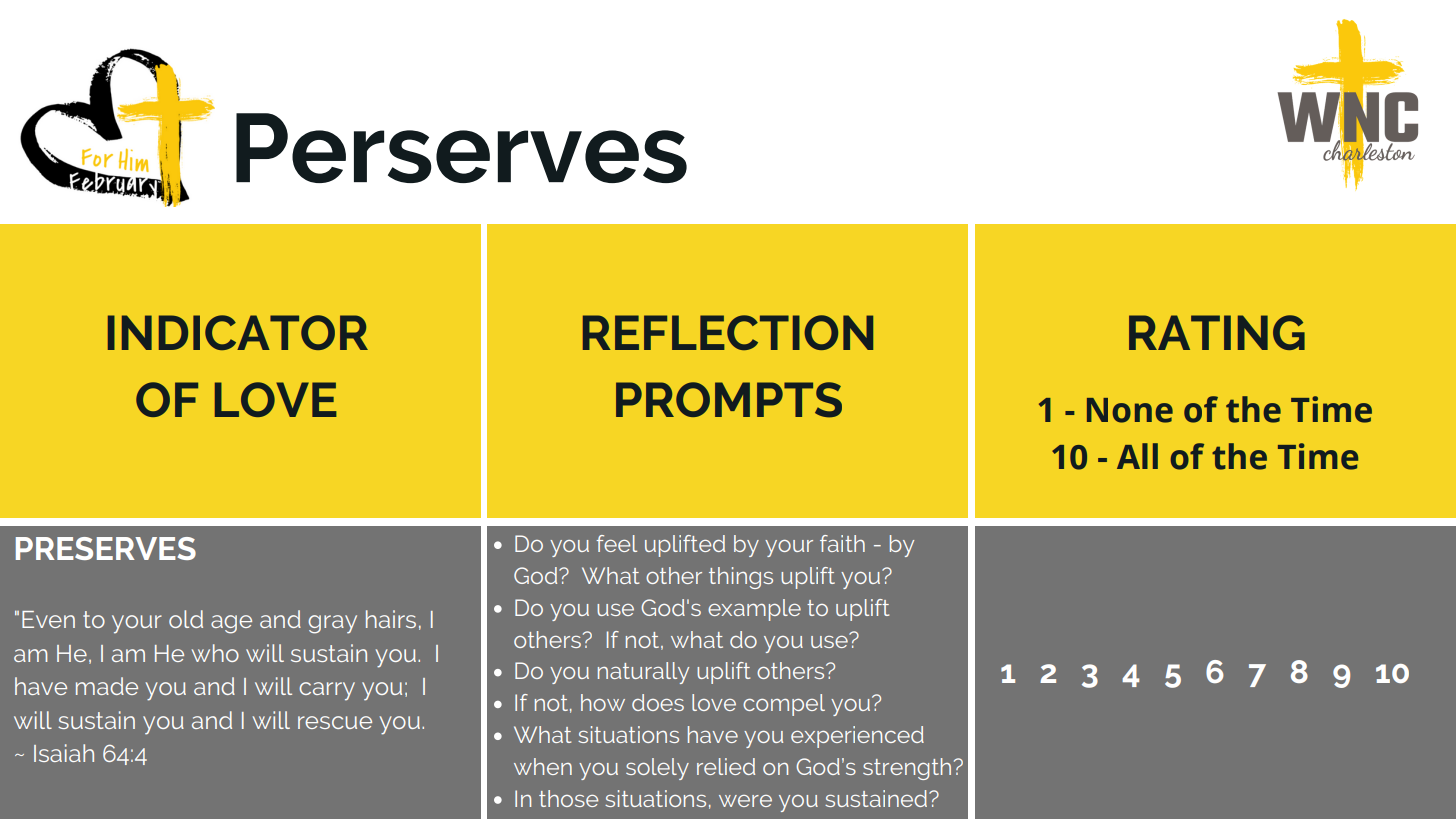 This screenshot has width=1456, height=819. I want to click on Isaiah, so click(64, 753).
